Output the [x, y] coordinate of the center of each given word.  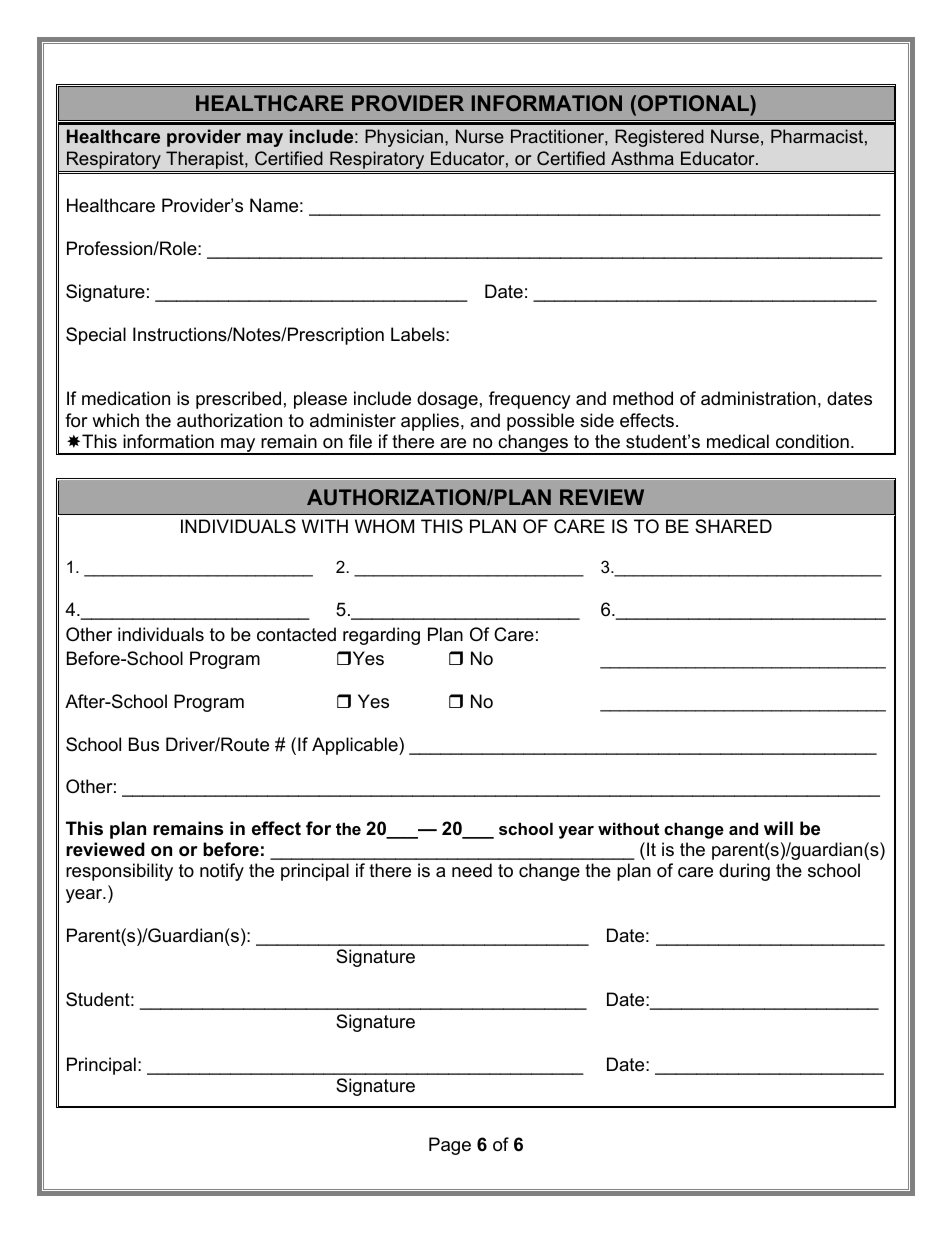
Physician [404, 138]
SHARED [733, 526]
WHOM [384, 526]
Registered [659, 138]
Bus [144, 744]
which [115, 420]
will [778, 828]
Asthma [642, 158]
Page [450, 1146]
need [472, 870]
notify [222, 872]
